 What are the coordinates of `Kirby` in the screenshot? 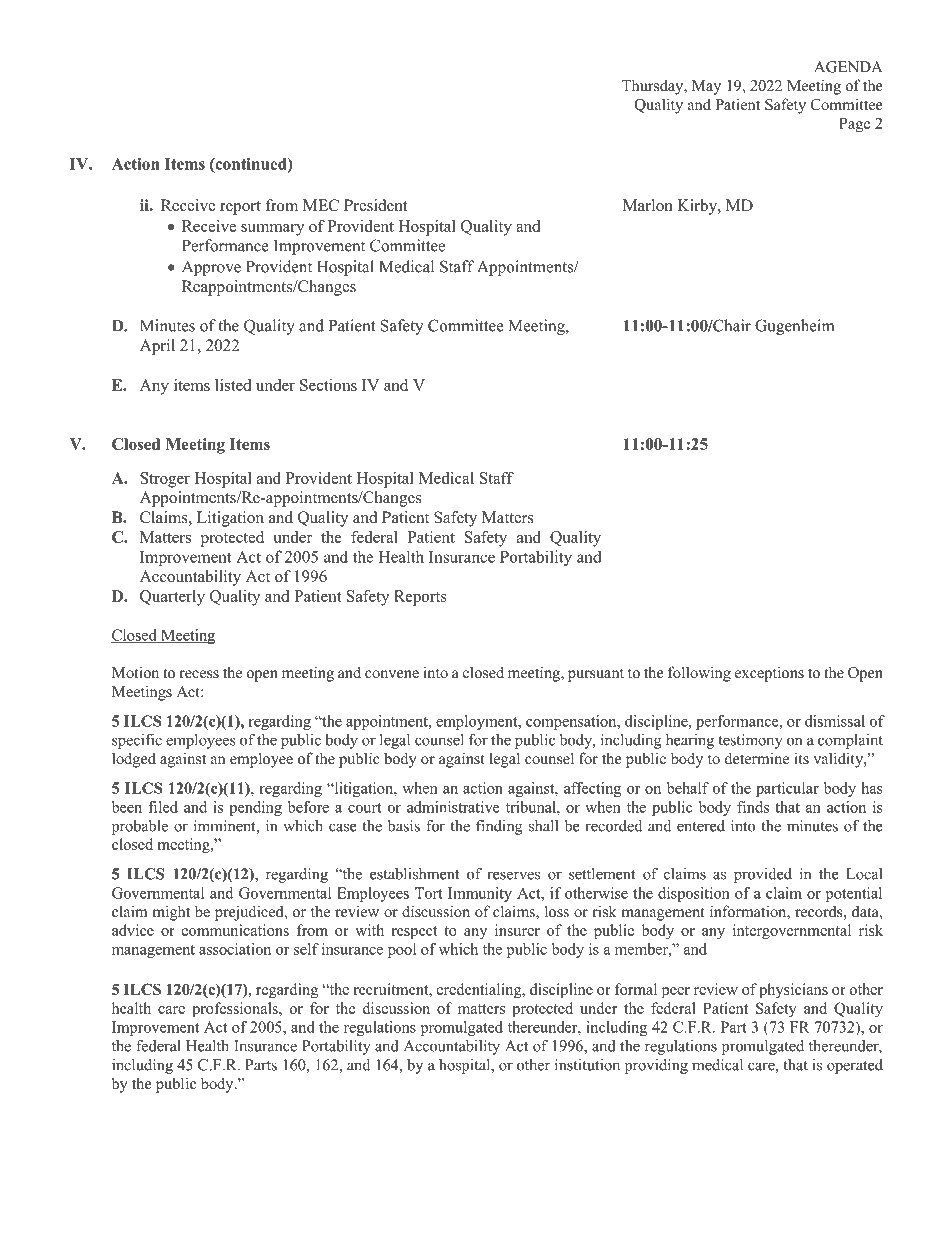 It's located at (698, 207).
